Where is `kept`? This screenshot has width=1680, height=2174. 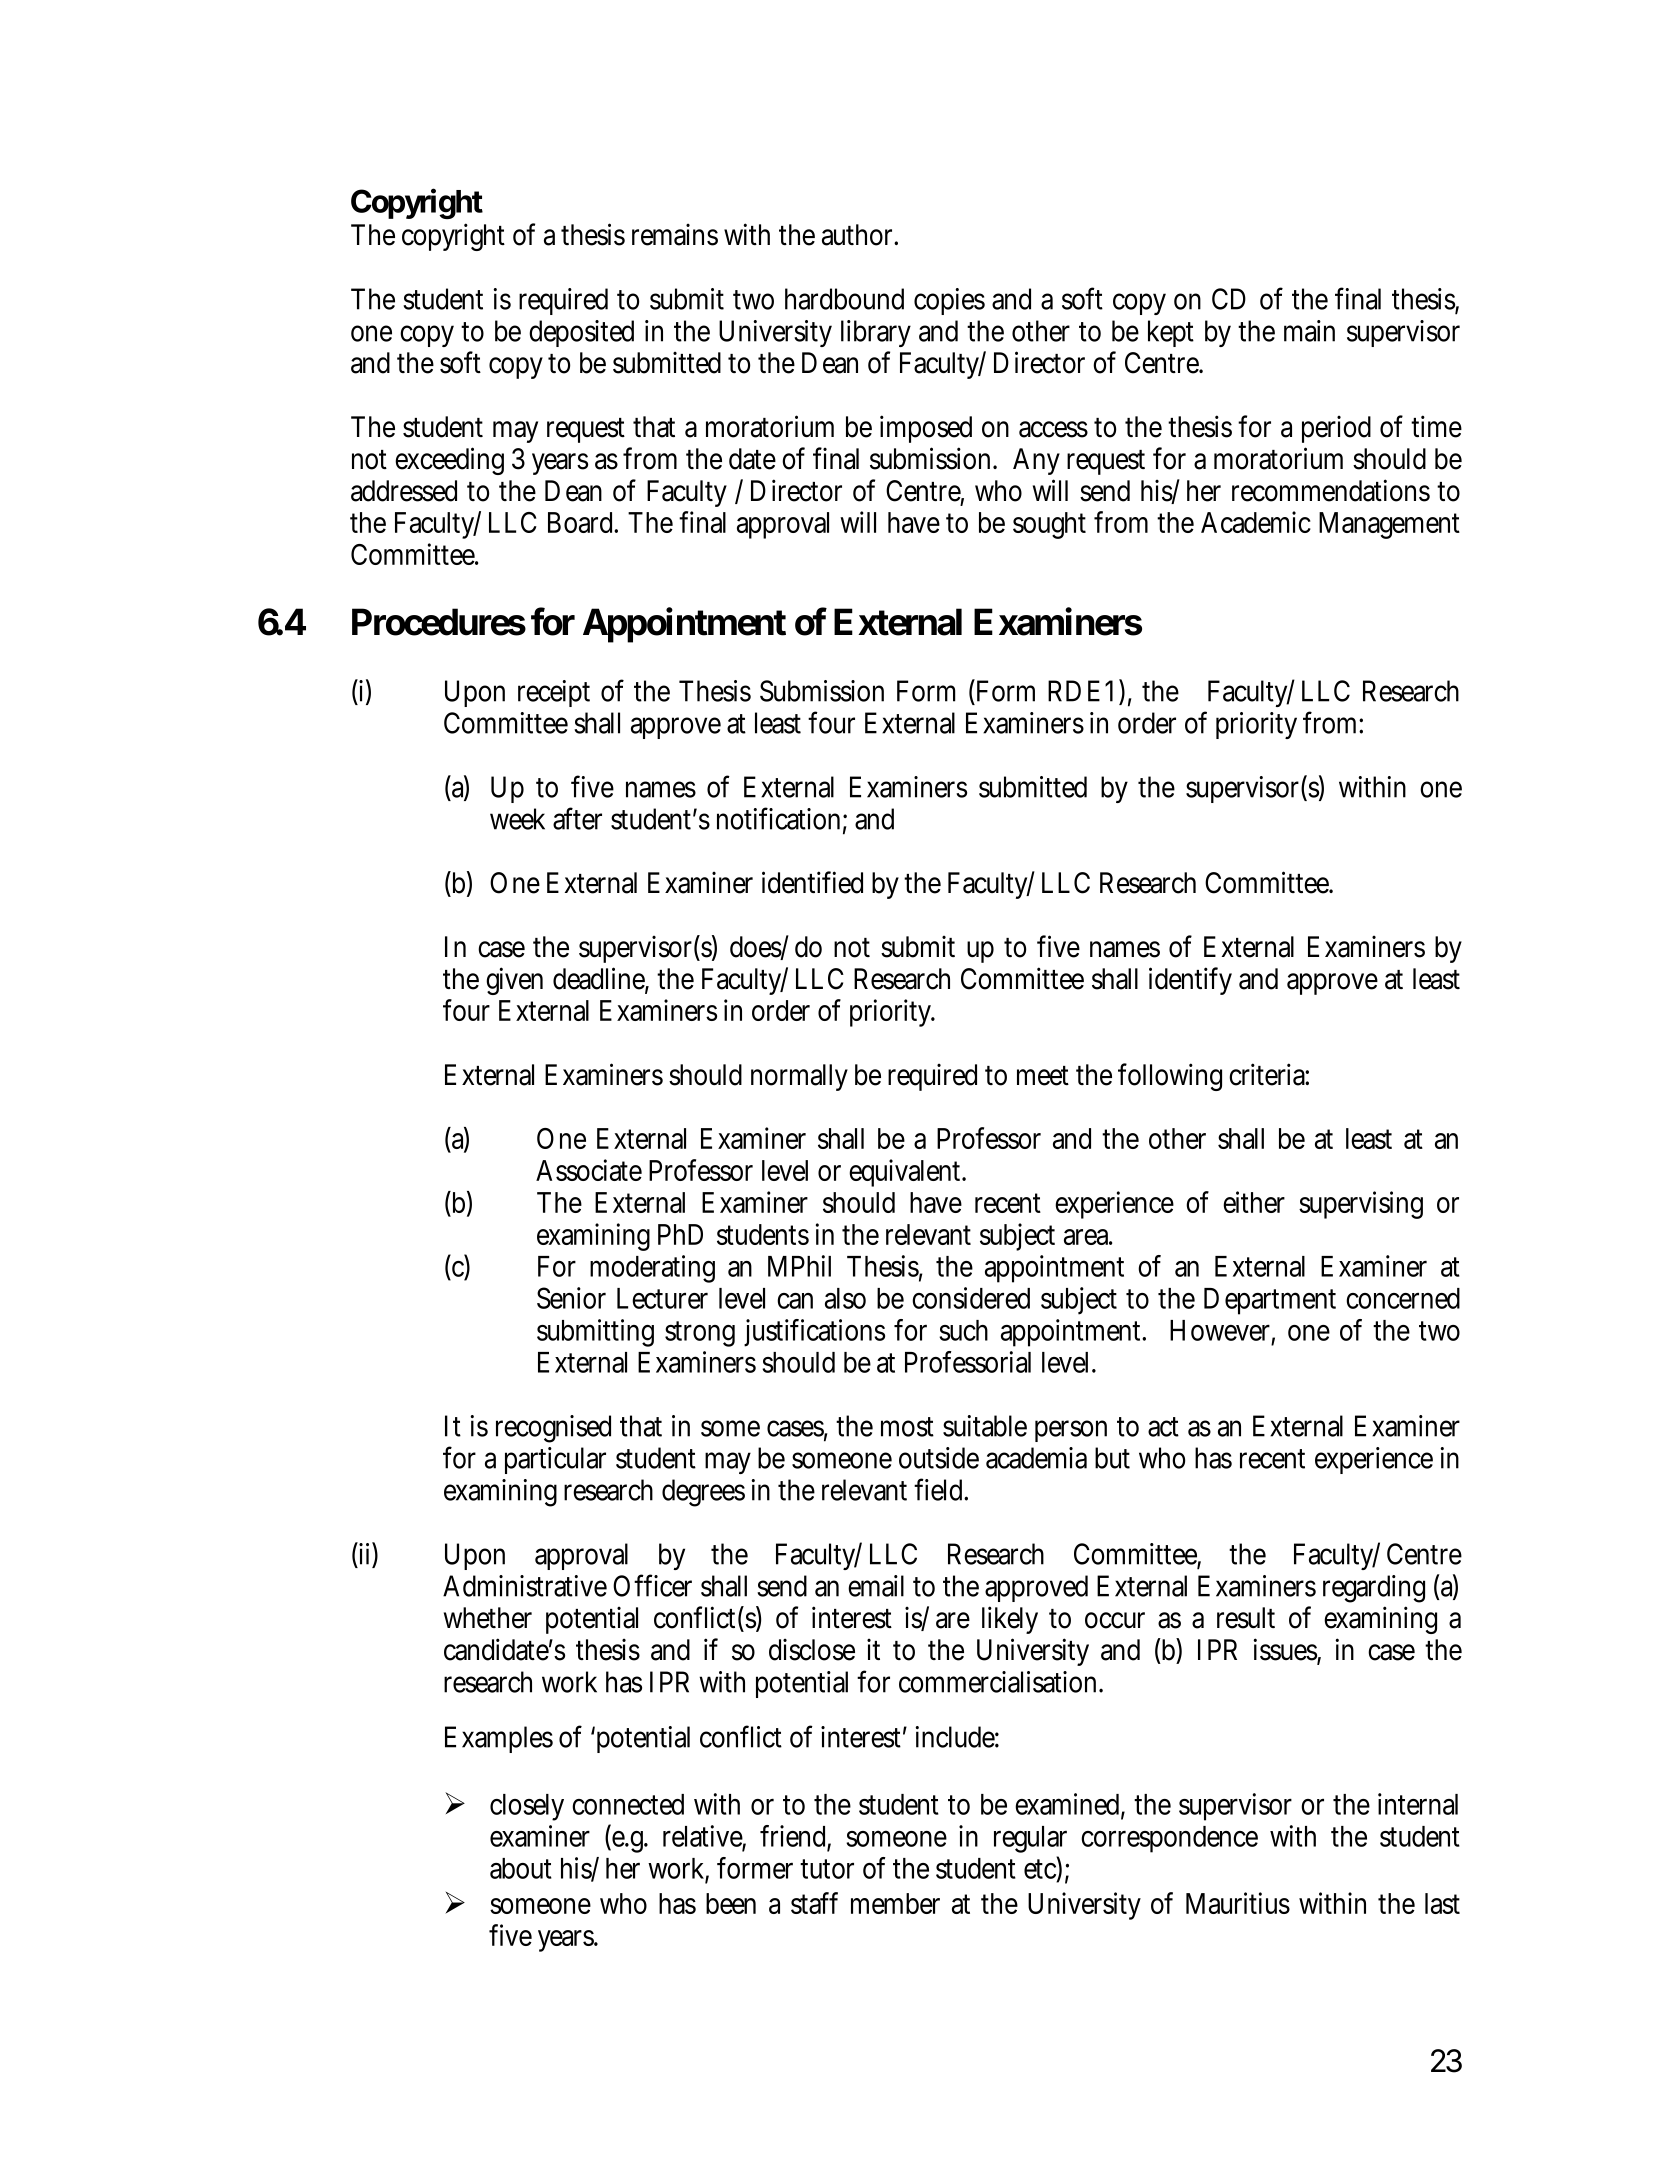 kept is located at coordinates (1171, 333).
